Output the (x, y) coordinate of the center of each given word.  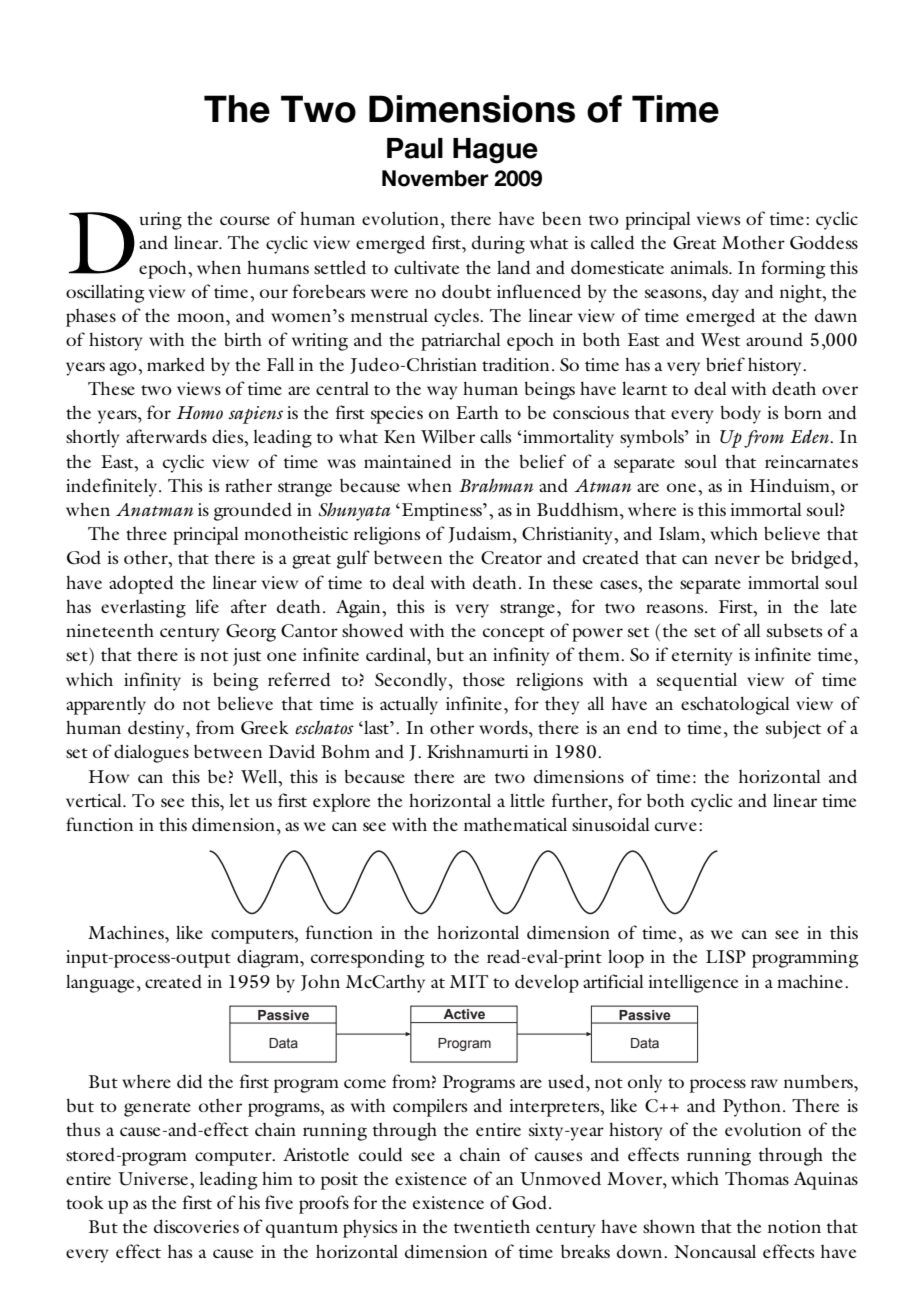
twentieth (492, 1226)
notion (794, 1226)
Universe (153, 1179)
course (245, 220)
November (435, 178)
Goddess (824, 242)
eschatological (735, 705)
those (484, 679)
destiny (157, 730)
